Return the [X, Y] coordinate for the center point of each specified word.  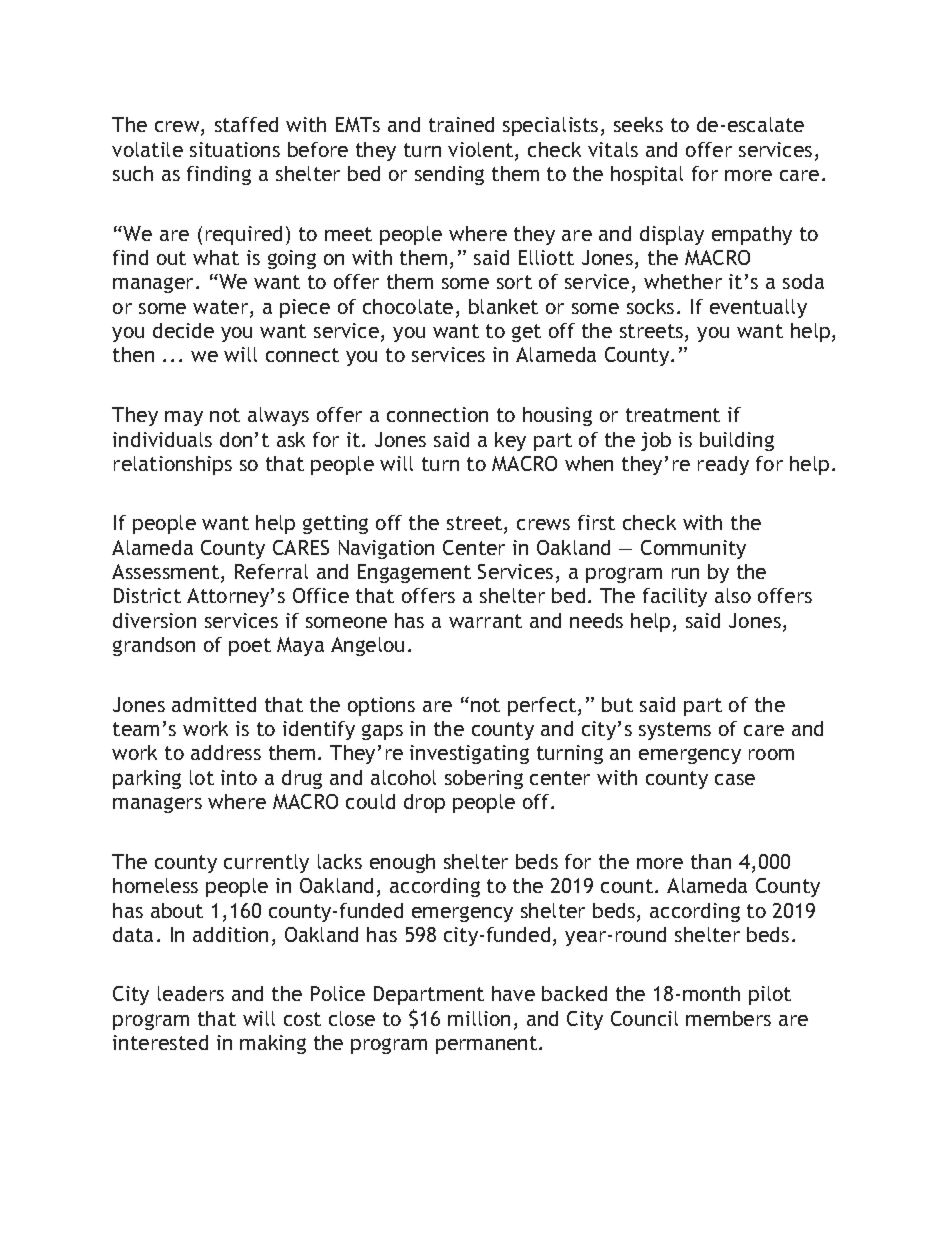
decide [183, 330]
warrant [485, 621]
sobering [484, 779]
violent [482, 151]
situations [235, 149]
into [239, 777]
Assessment [165, 571]
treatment [673, 415]
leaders [191, 993]
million [479, 1018]
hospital [647, 175]
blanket [503, 306]
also [733, 595]
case [735, 779]
